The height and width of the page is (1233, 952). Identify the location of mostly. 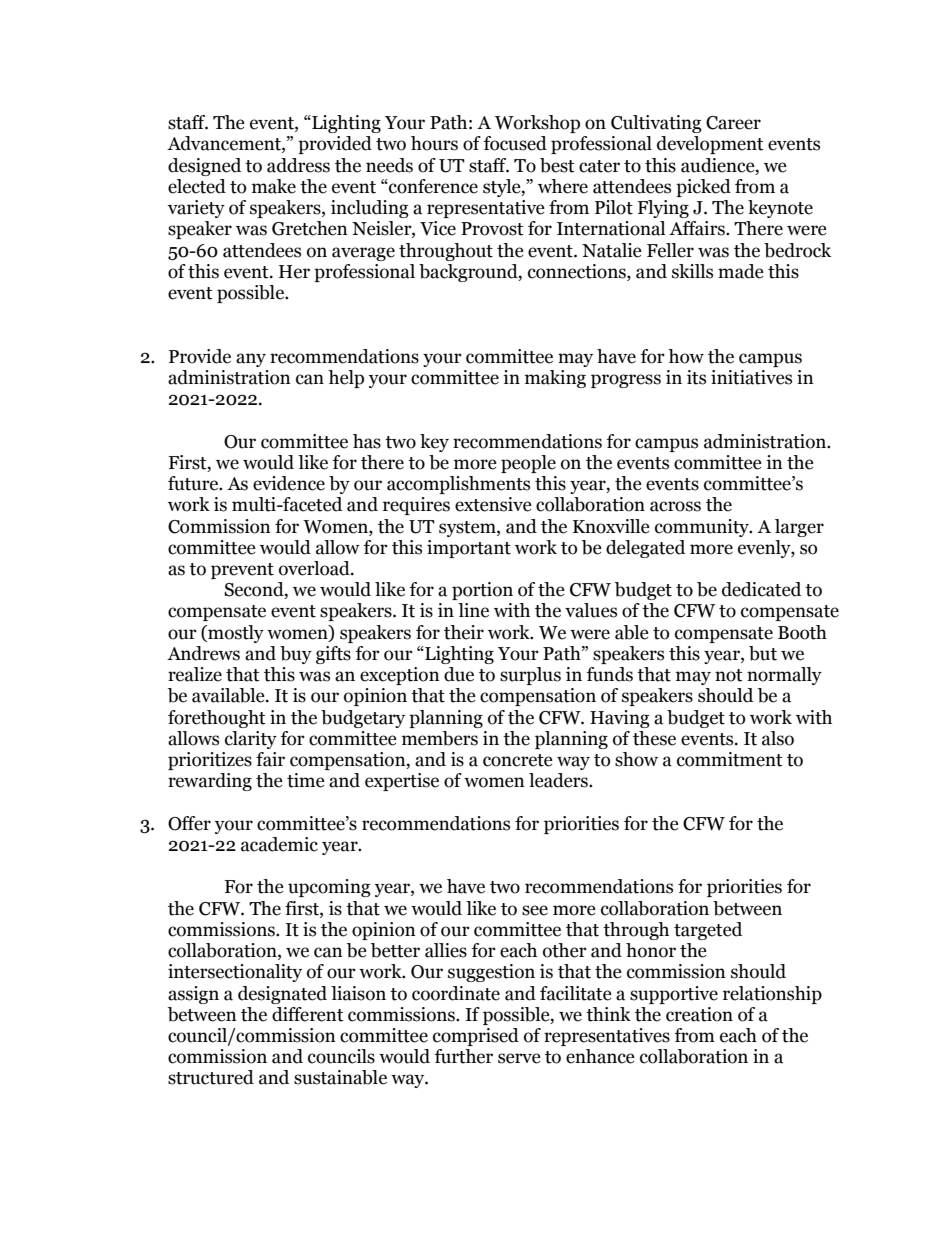
(235, 634).
